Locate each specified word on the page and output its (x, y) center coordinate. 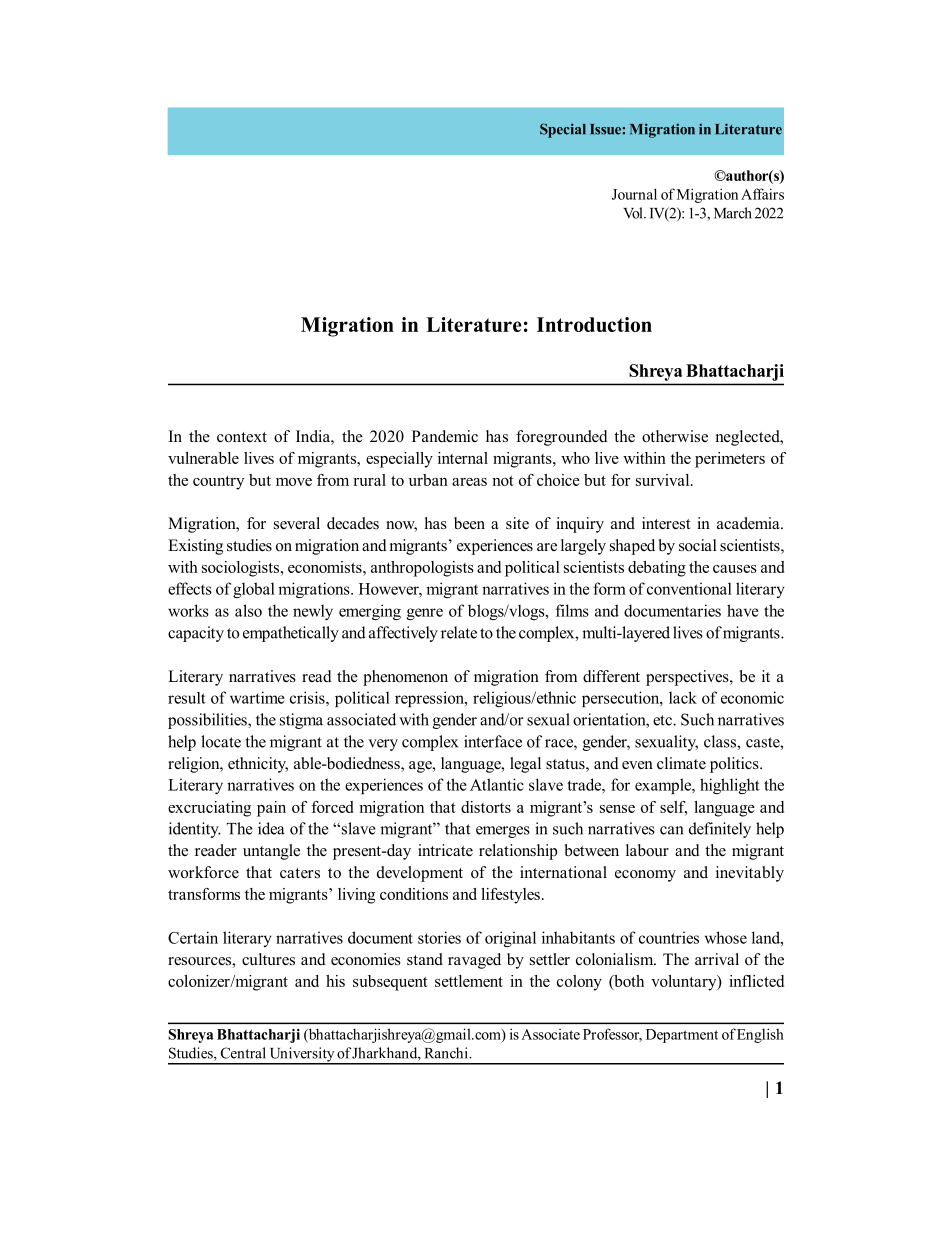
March (733, 213)
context (242, 437)
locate (221, 741)
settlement (469, 981)
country (218, 483)
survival (664, 480)
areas (469, 482)
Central (243, 1053)
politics (735, 765)
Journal (634, 194)
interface (493, 741)
